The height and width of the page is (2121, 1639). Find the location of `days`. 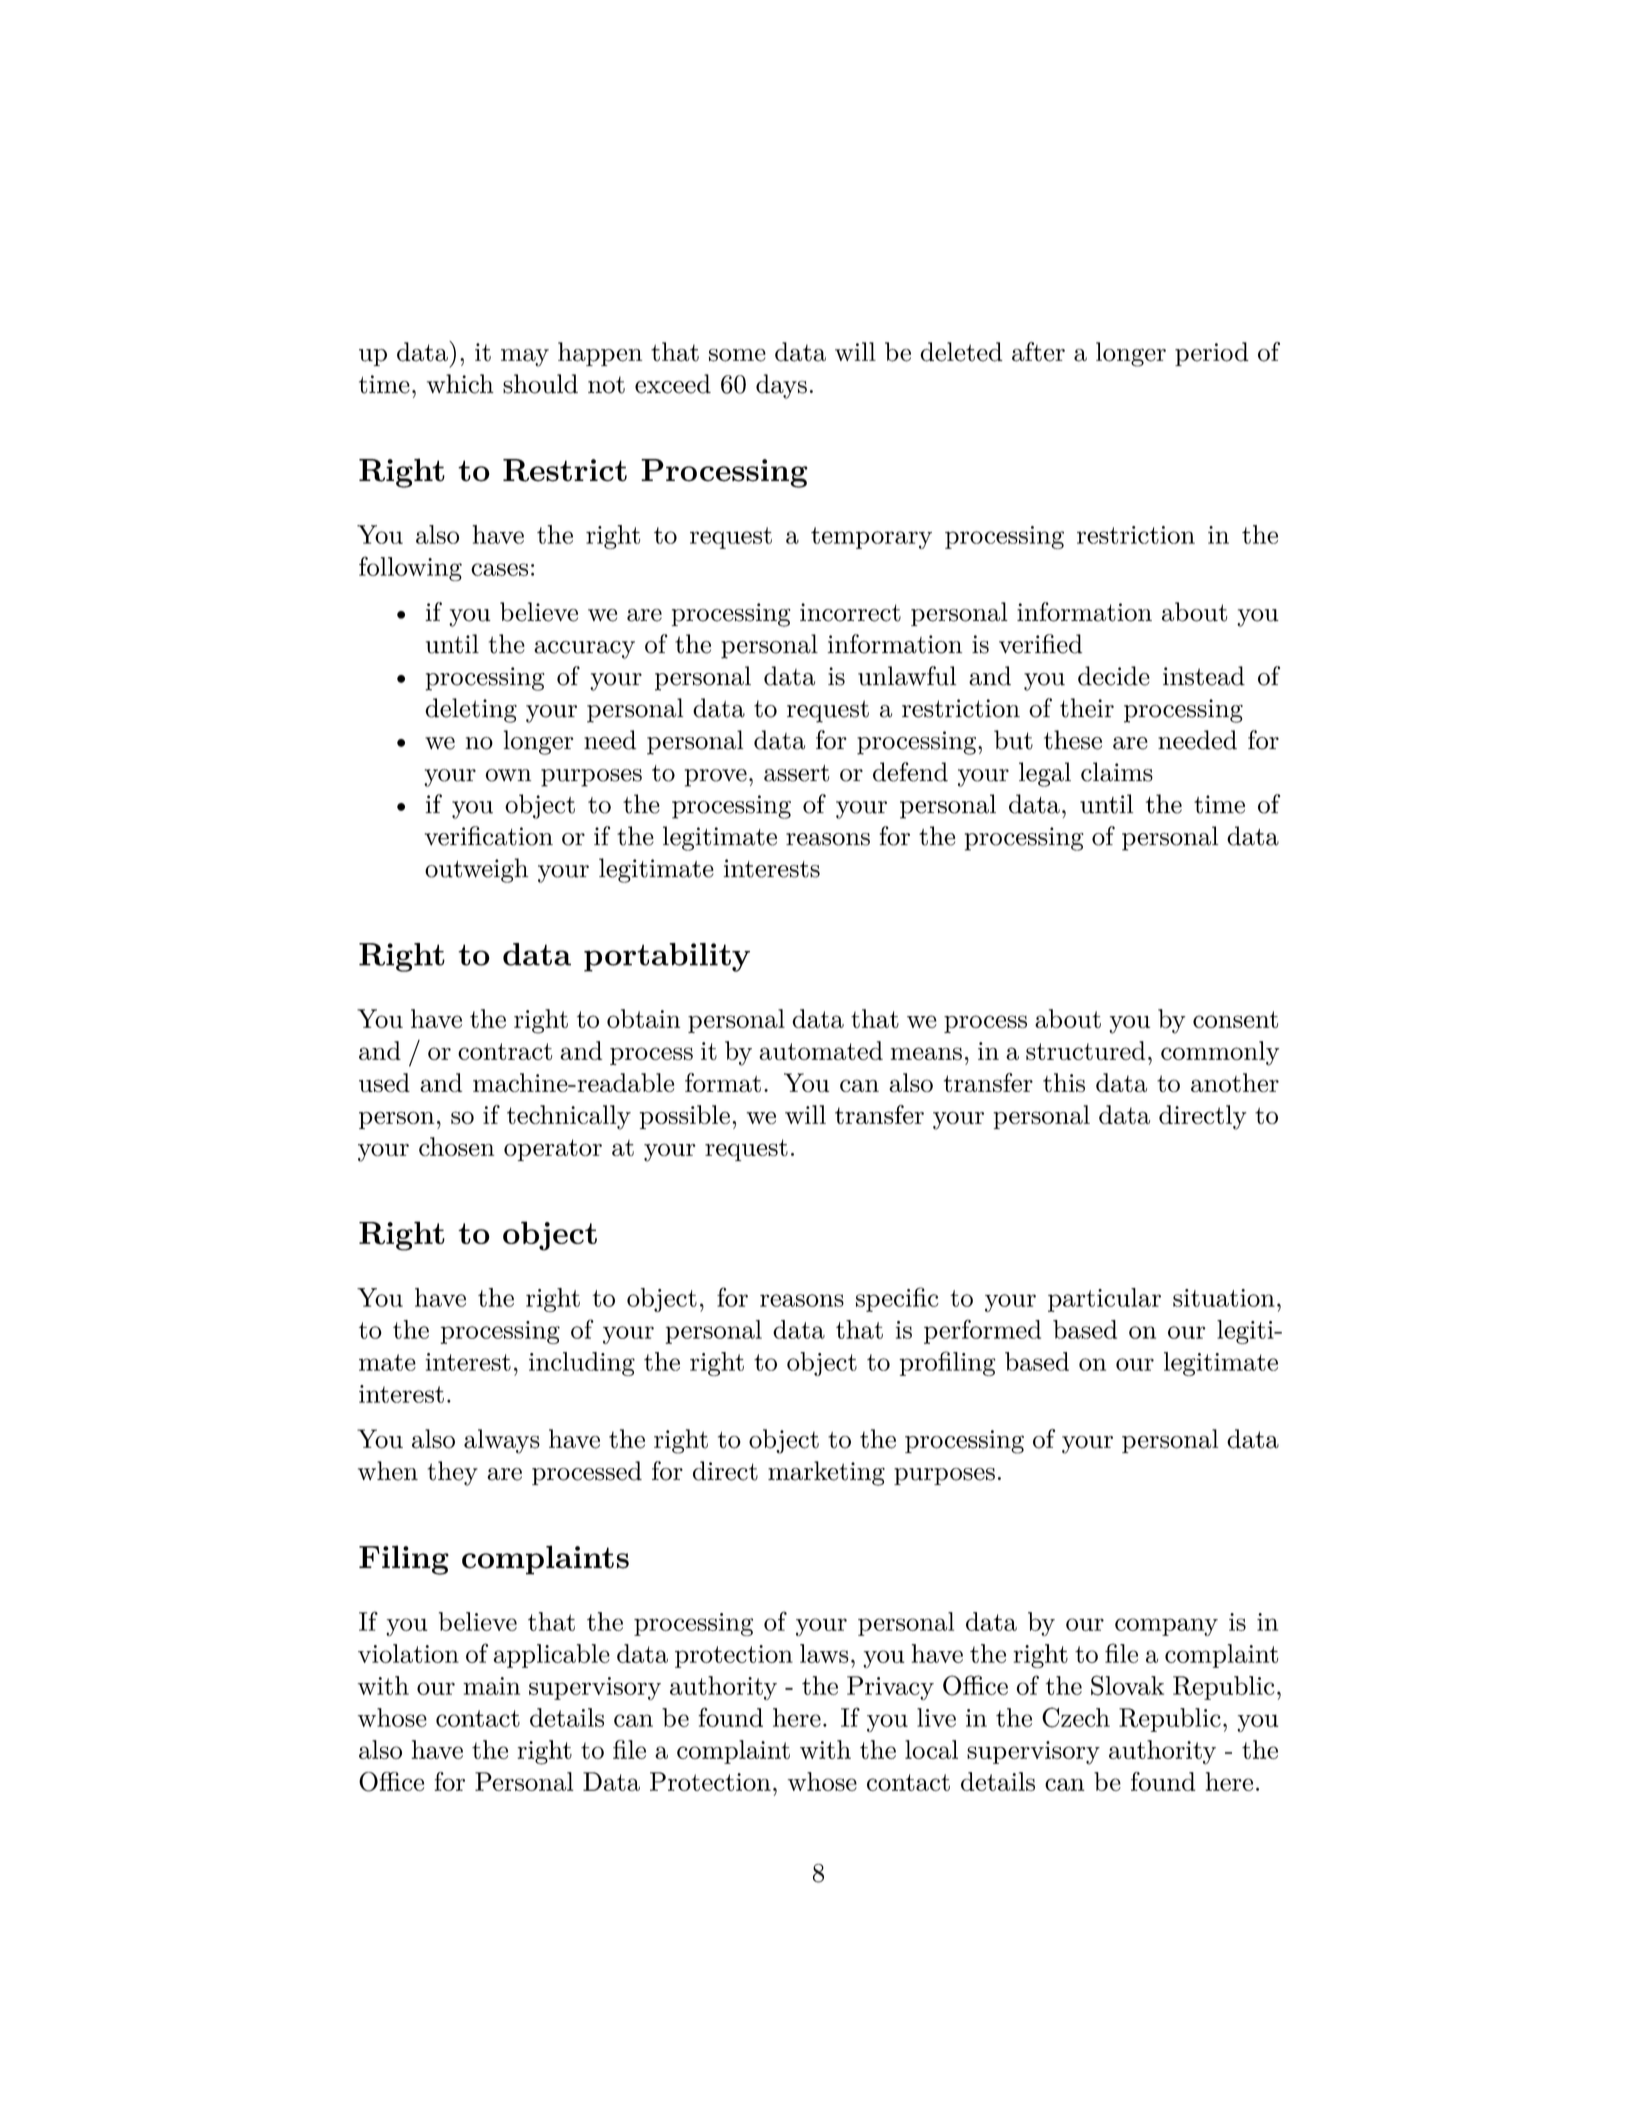

days is located at coordinates (781, 386).
